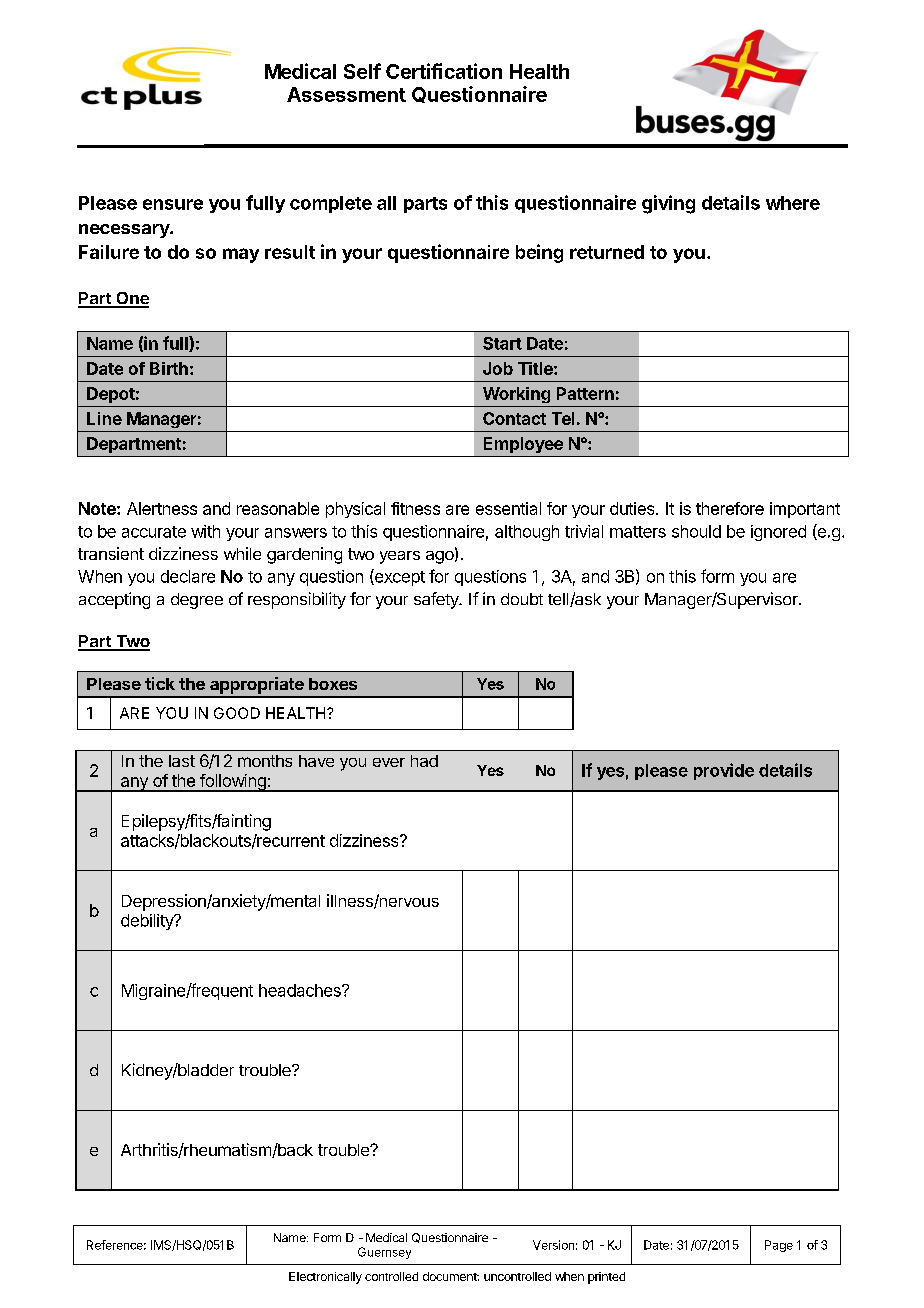 The width and height of the screenshot is (924, 1308). I want to click on Page, so click(779, 1246).
